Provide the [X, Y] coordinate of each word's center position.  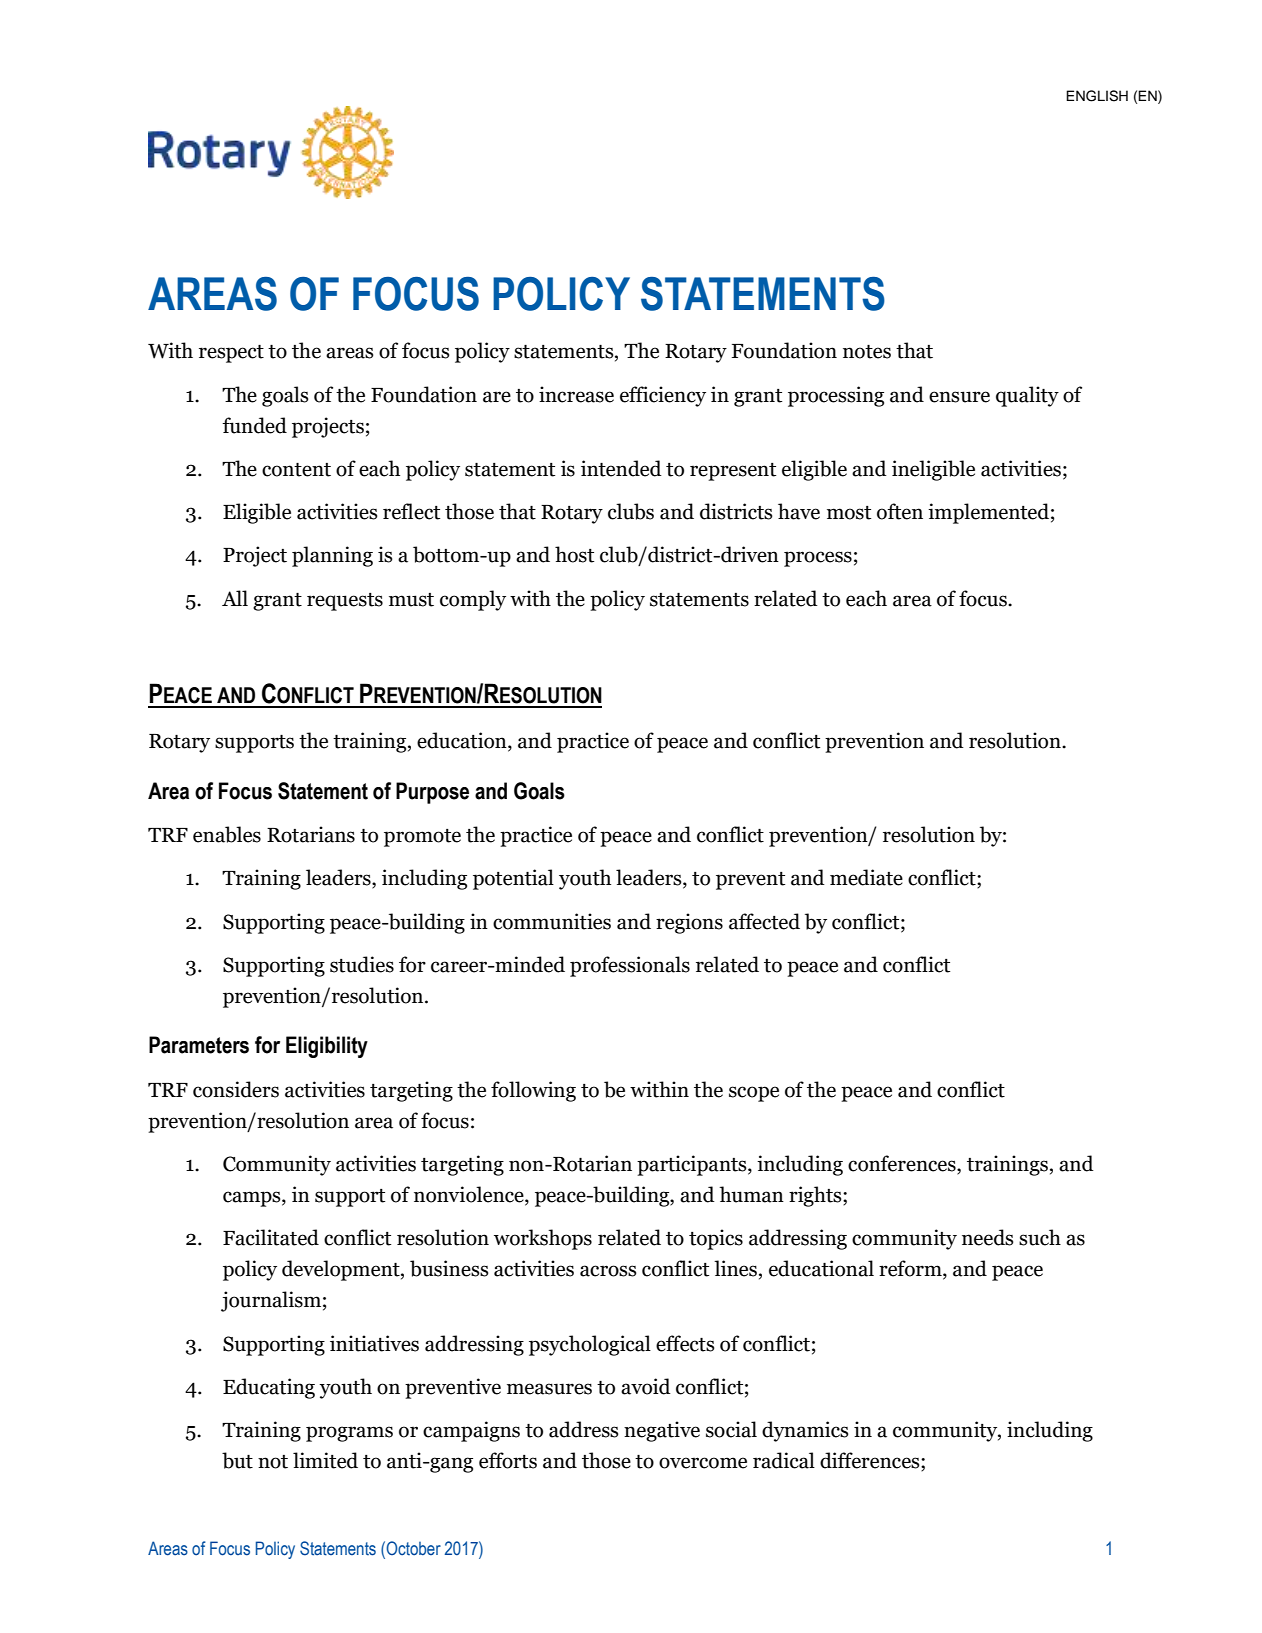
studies [362, 964]
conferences [903, 1164]
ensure [959, 397]
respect [231, 354]
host [574, 554]
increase [576, 394]
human [751, 1194]
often [900, 511]
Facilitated [271, 1237]
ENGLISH [1097, 96]
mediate [866, 877]
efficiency [663, 396]
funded [254, 425]
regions [689, 923]
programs [349, 1434]
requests [345, 602]
